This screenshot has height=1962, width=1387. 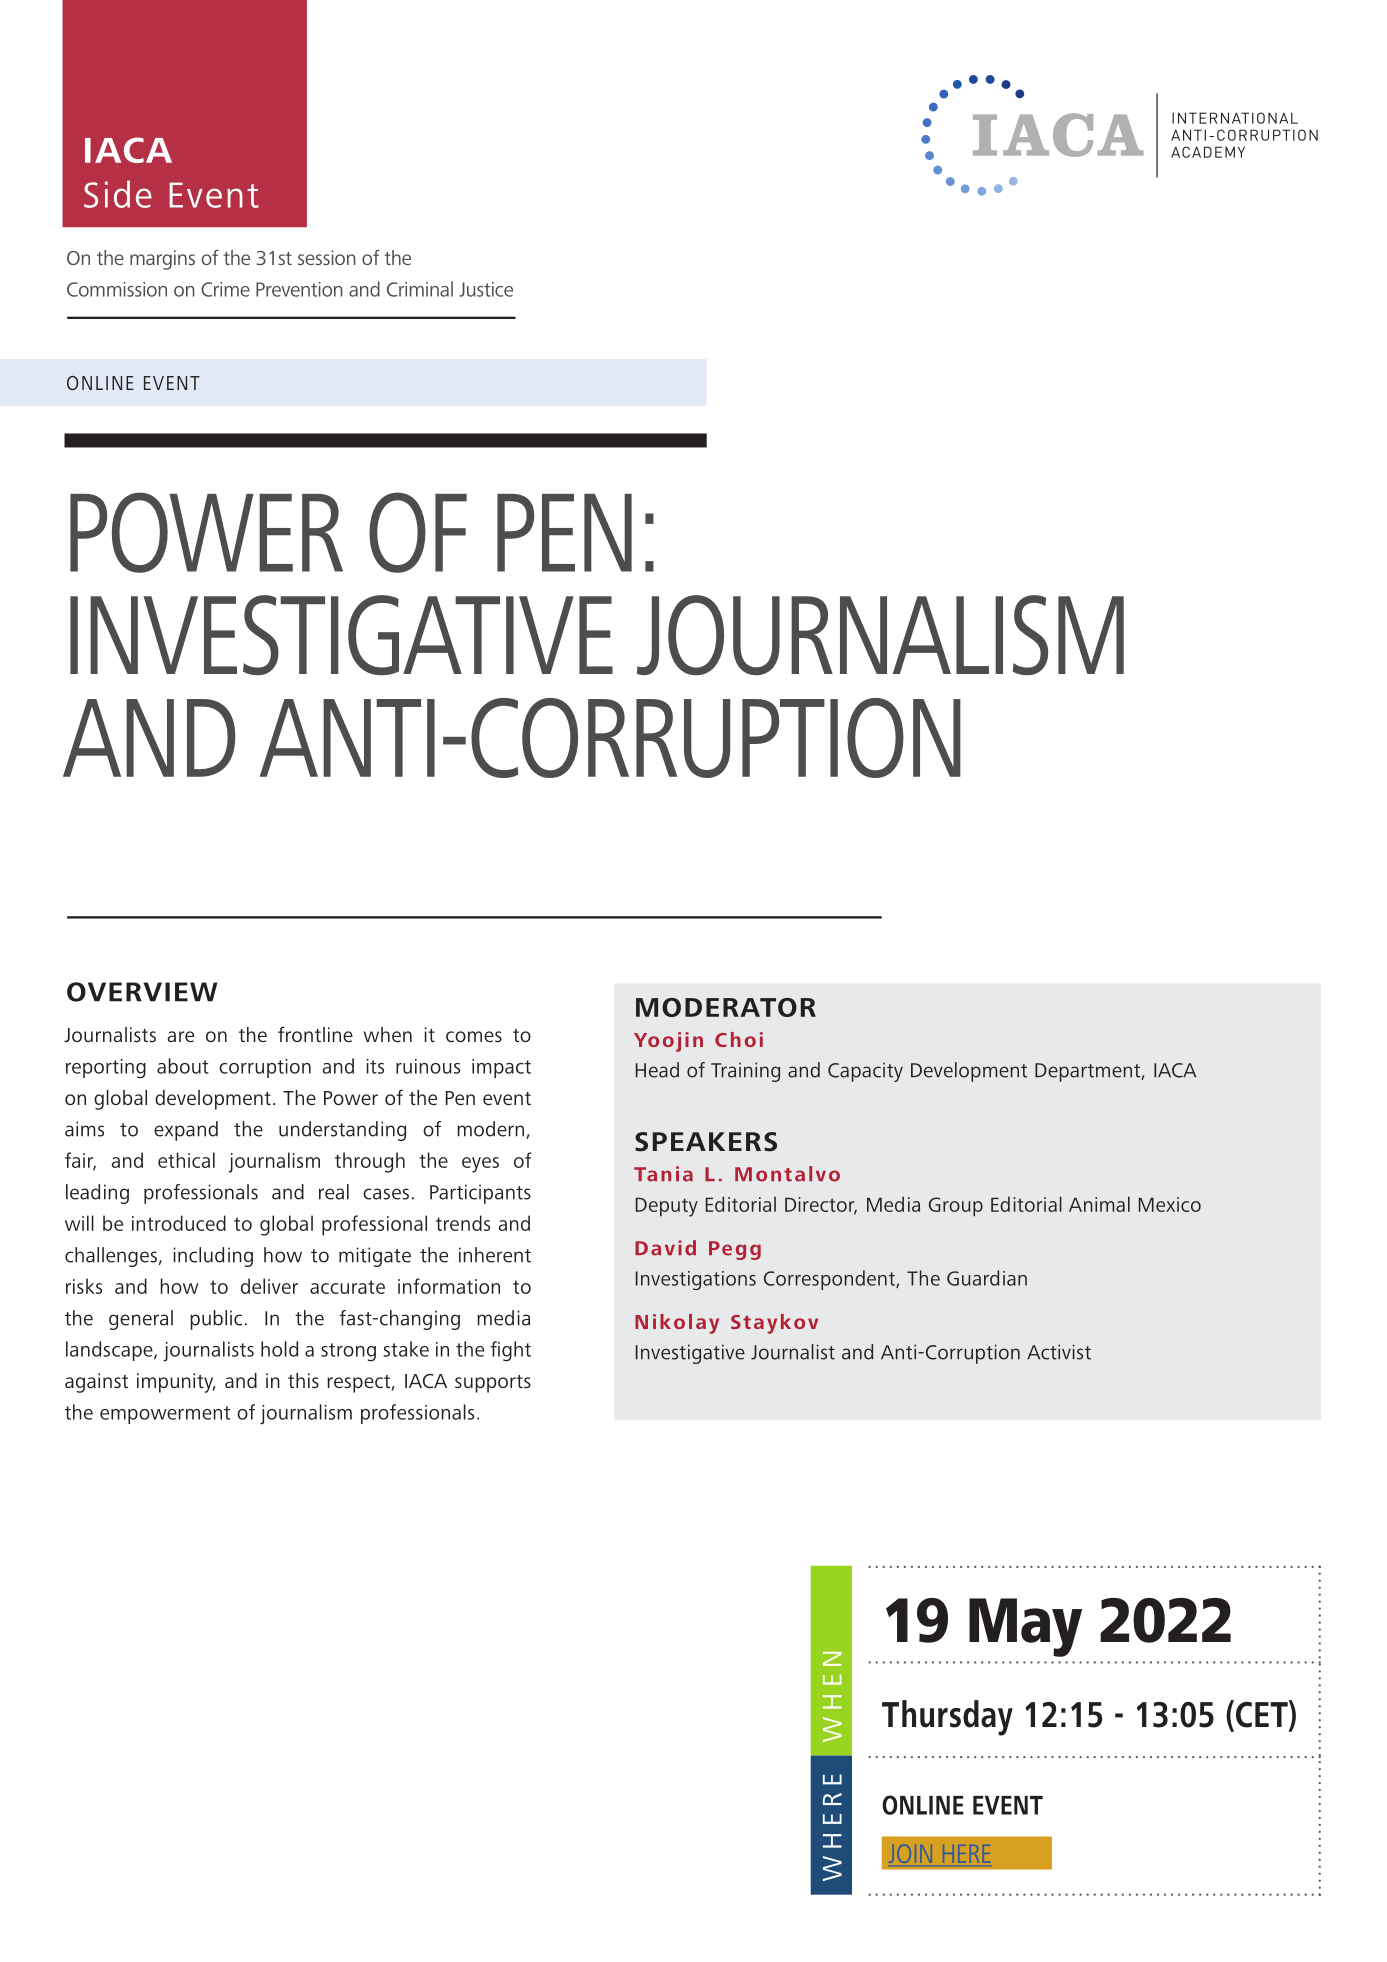 I want to click on Thursday, so click(x=947, y=1718).
